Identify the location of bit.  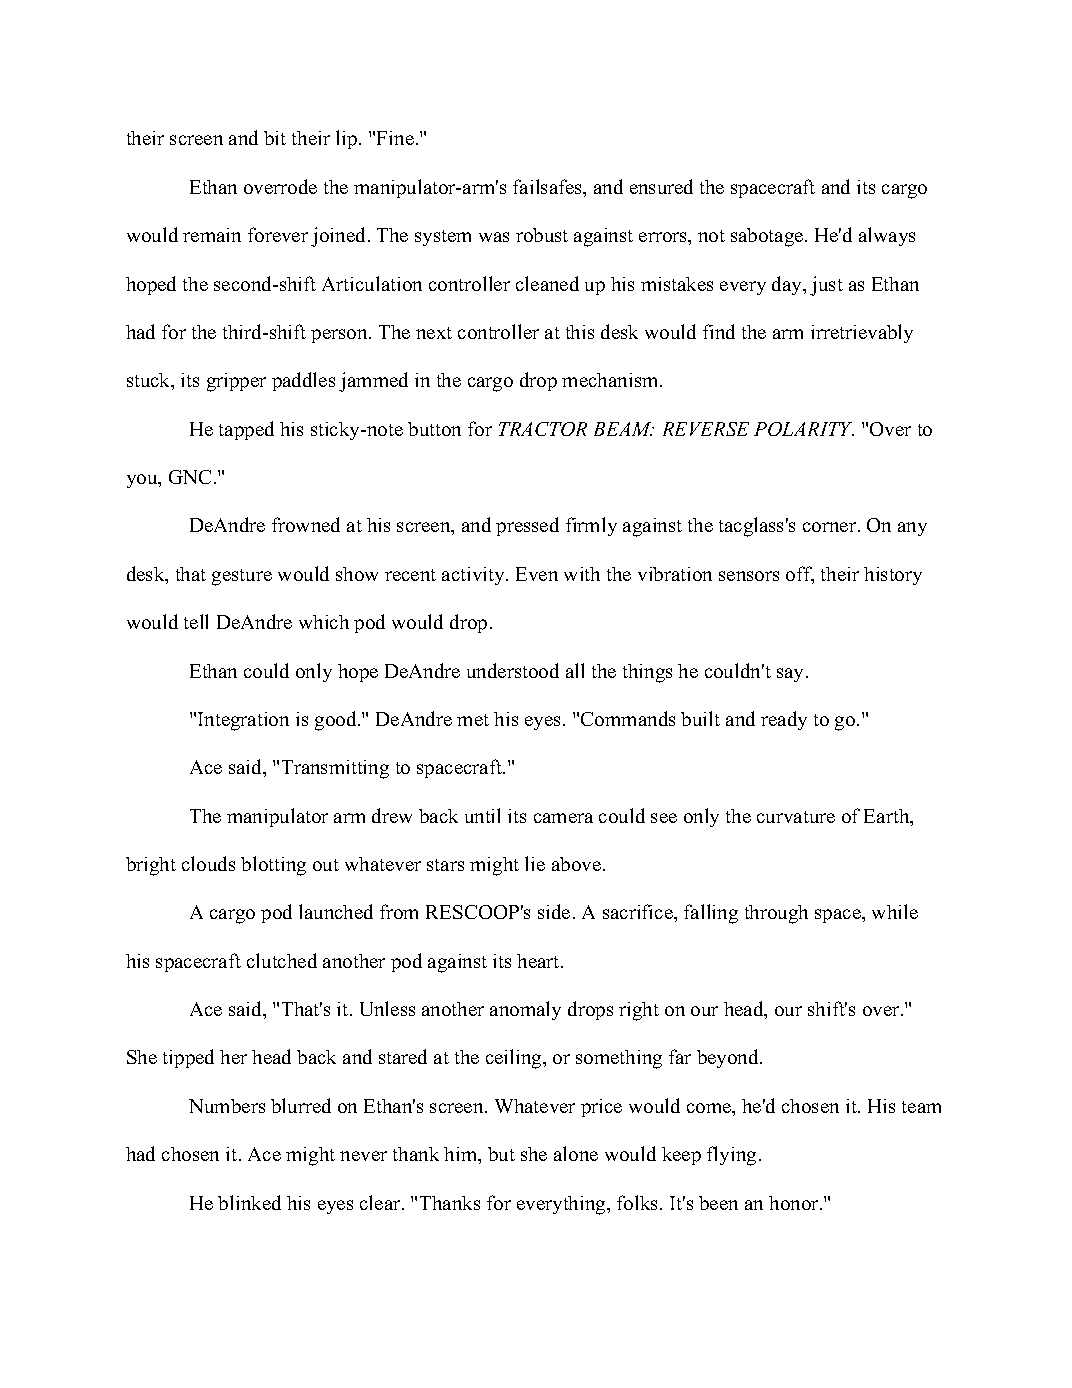
(275, 138).
